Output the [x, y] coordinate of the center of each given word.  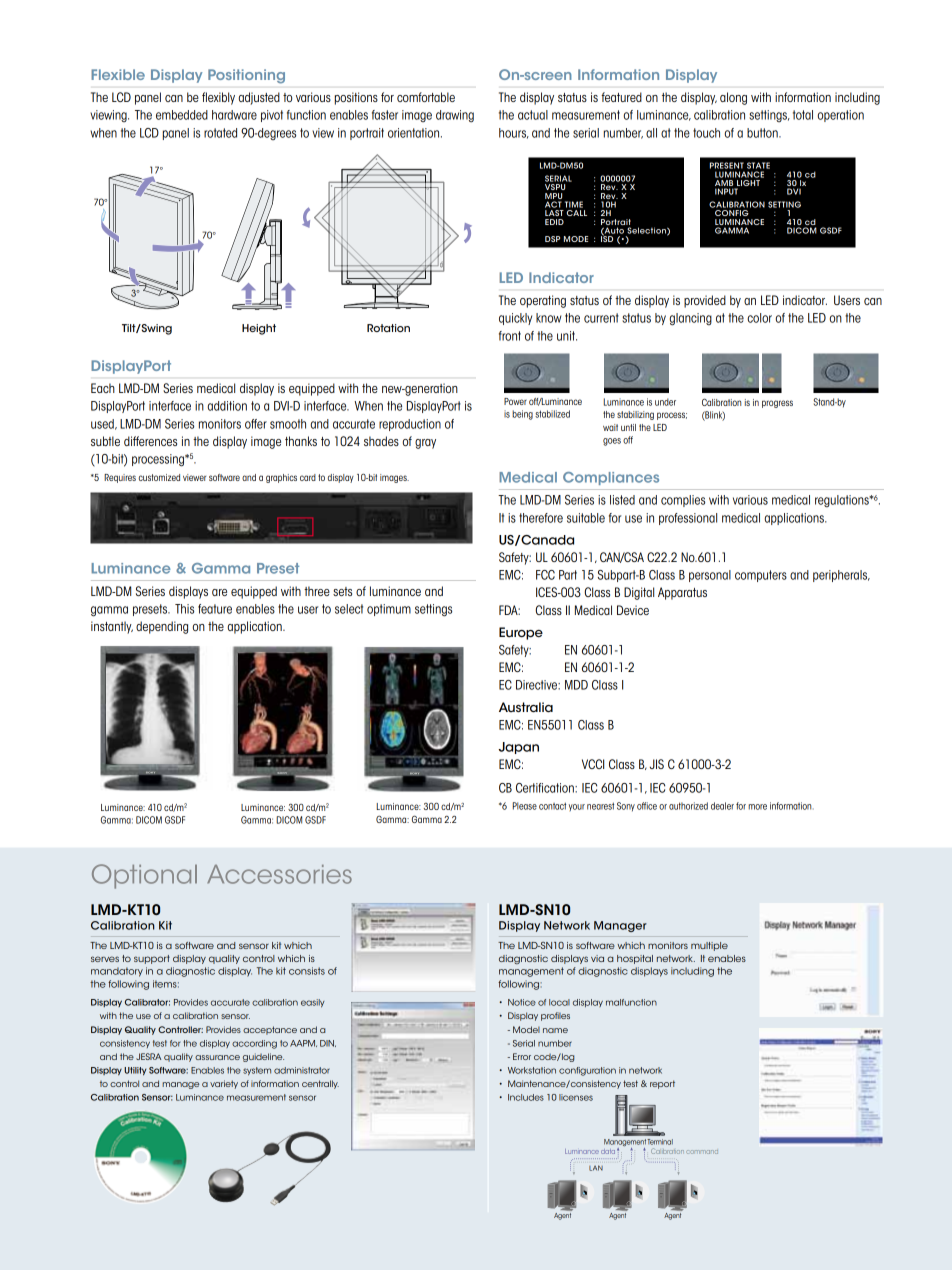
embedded [182, 115]
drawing [455, 116]
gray [425, 444]
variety [224, 1084]
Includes [526, 1097]
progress [777, 404]
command [702, 1152]
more [757, 807]
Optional [144, 876]
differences [150, 441]
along [733, 98]
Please [525, 806]
